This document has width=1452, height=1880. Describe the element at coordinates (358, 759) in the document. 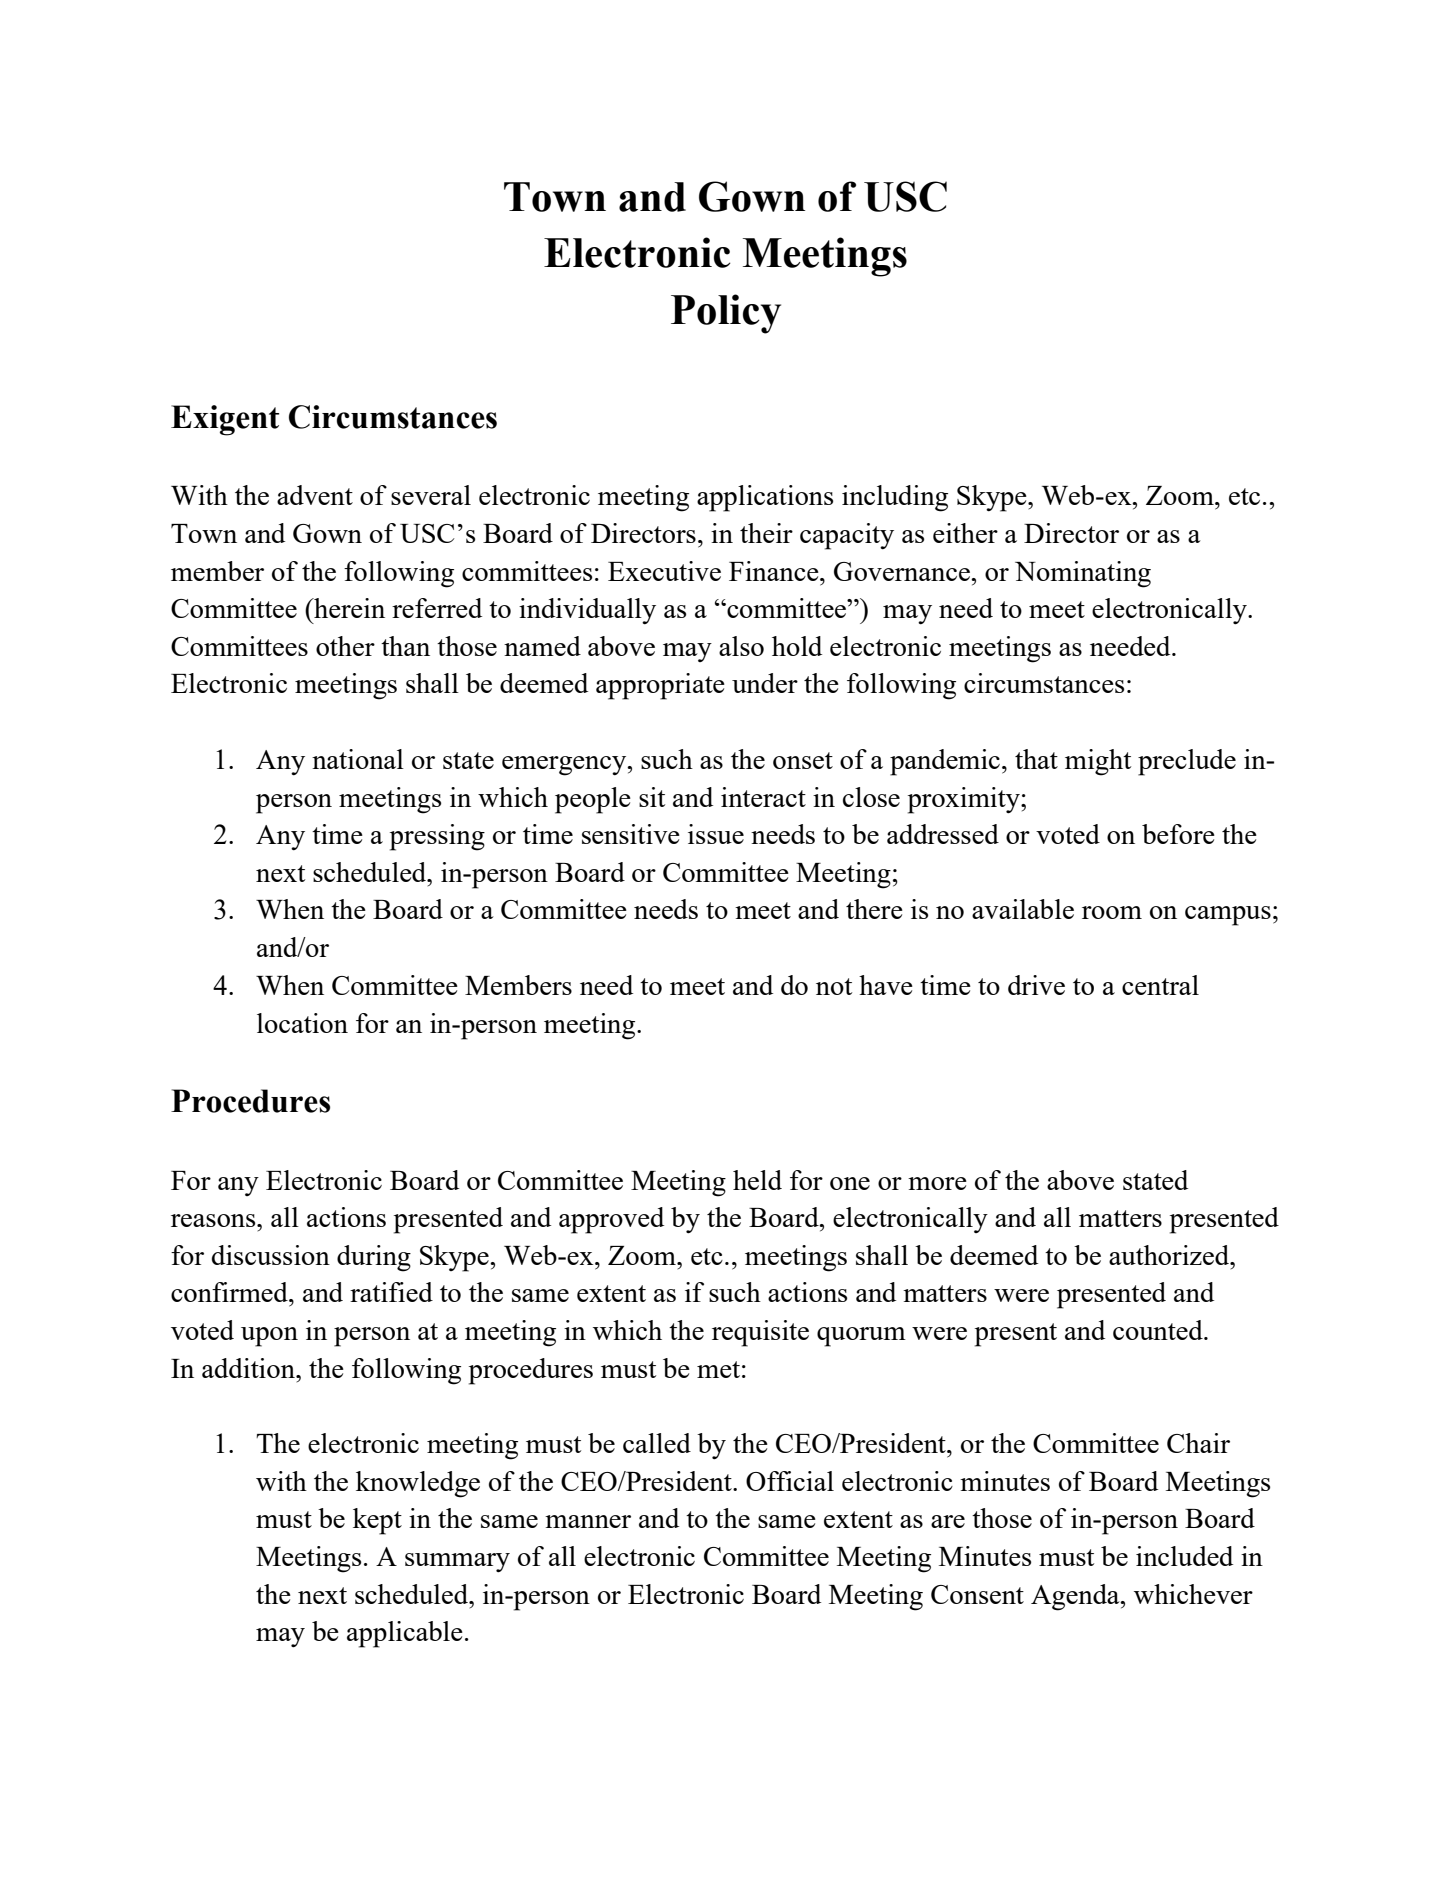

I see `national` at that location.
